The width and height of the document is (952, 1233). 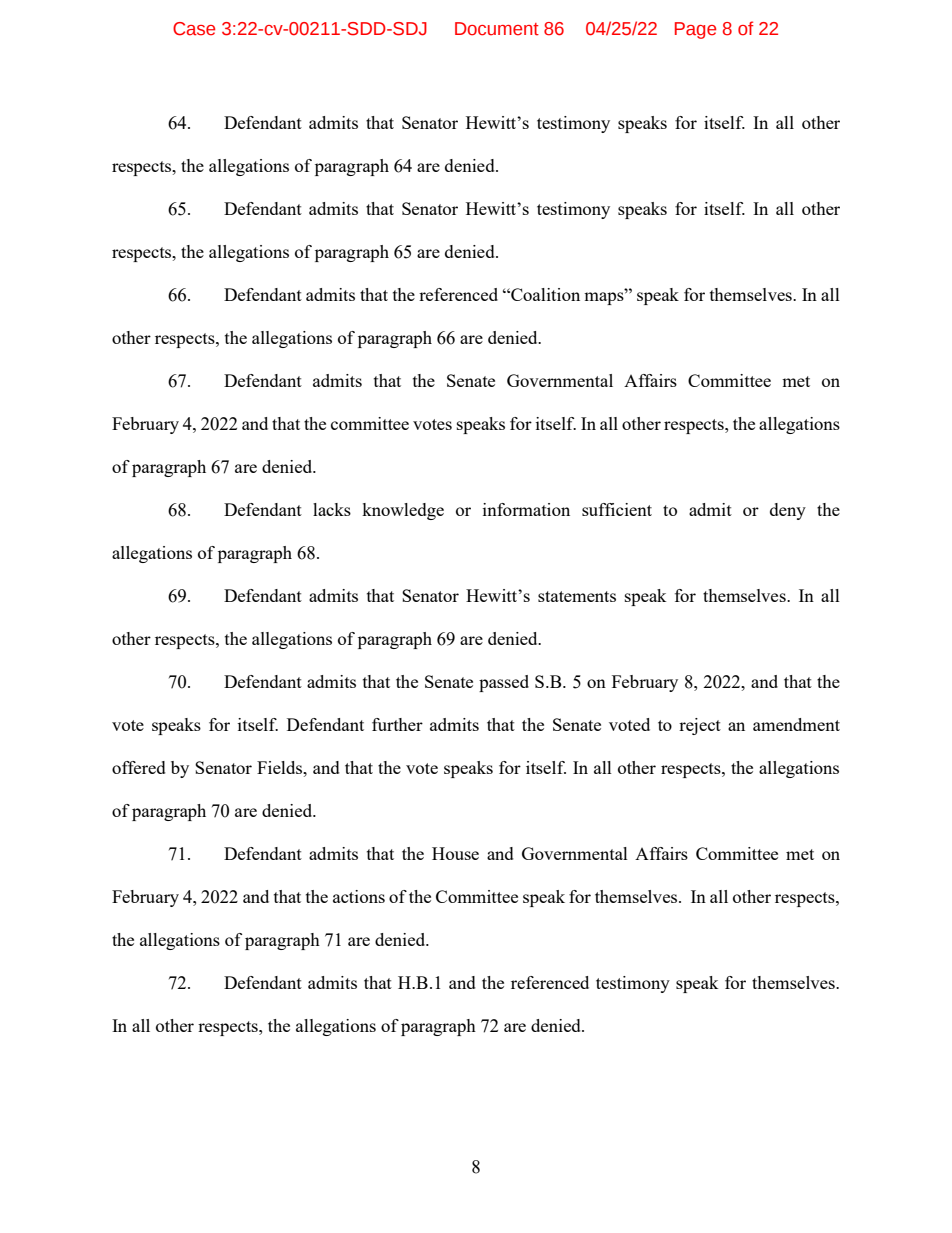 I want to click on statements, so click(x=577, y=596).
